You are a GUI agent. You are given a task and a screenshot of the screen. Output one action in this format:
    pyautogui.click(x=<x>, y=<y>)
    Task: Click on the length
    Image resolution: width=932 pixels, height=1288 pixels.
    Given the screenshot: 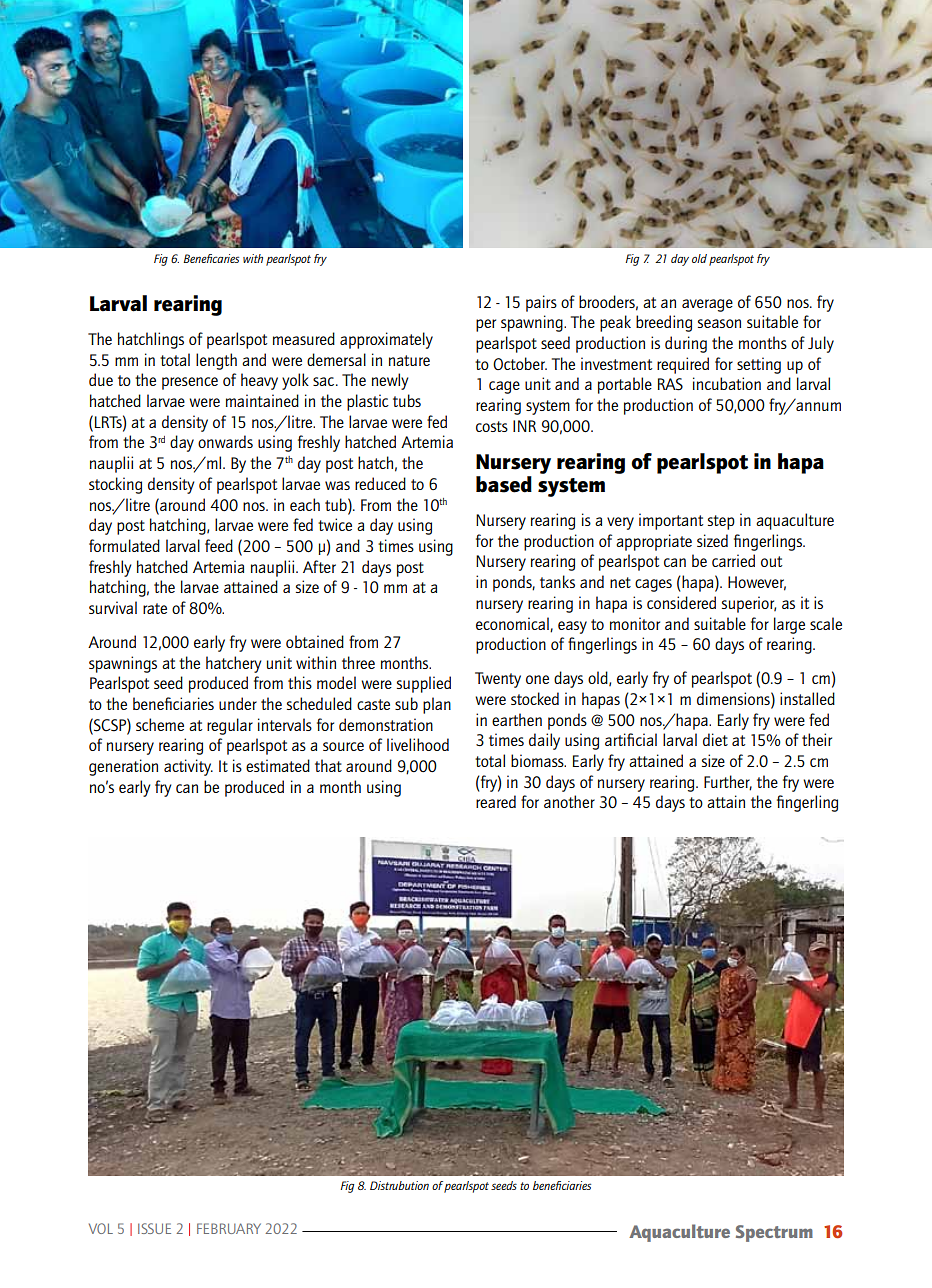 What is the action you would take?
    pyautogui.click(x=216, y=361)
